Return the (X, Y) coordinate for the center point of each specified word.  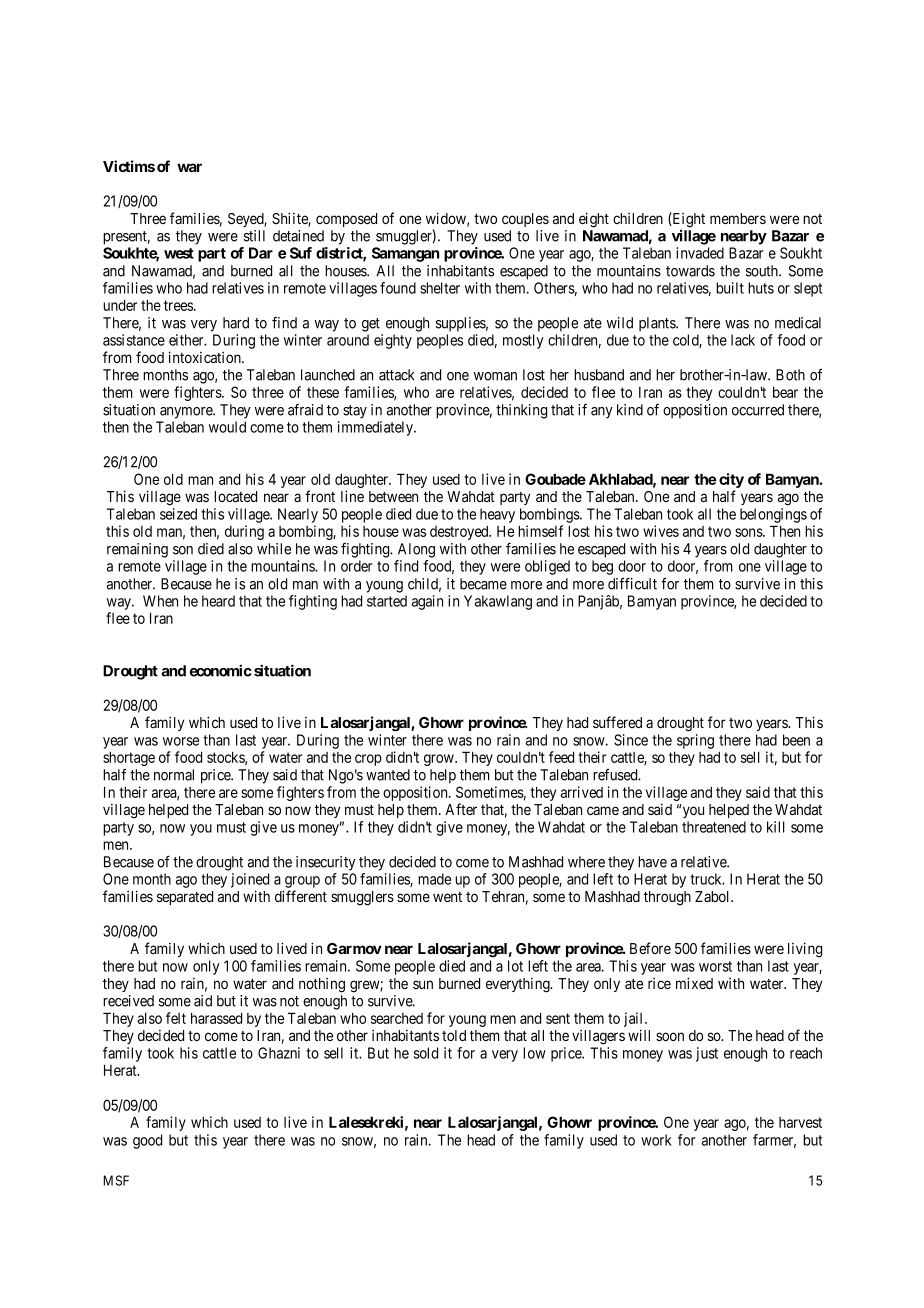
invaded (700, 253)
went (447, 897)
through (667, 898)
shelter (440, 288)
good (147, 1141)
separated (185, 898)
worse (181, 741)
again (427, 602)
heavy (497, 515)
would (227, 427)
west (179, 253)
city (731, 480)
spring (695, 741)
